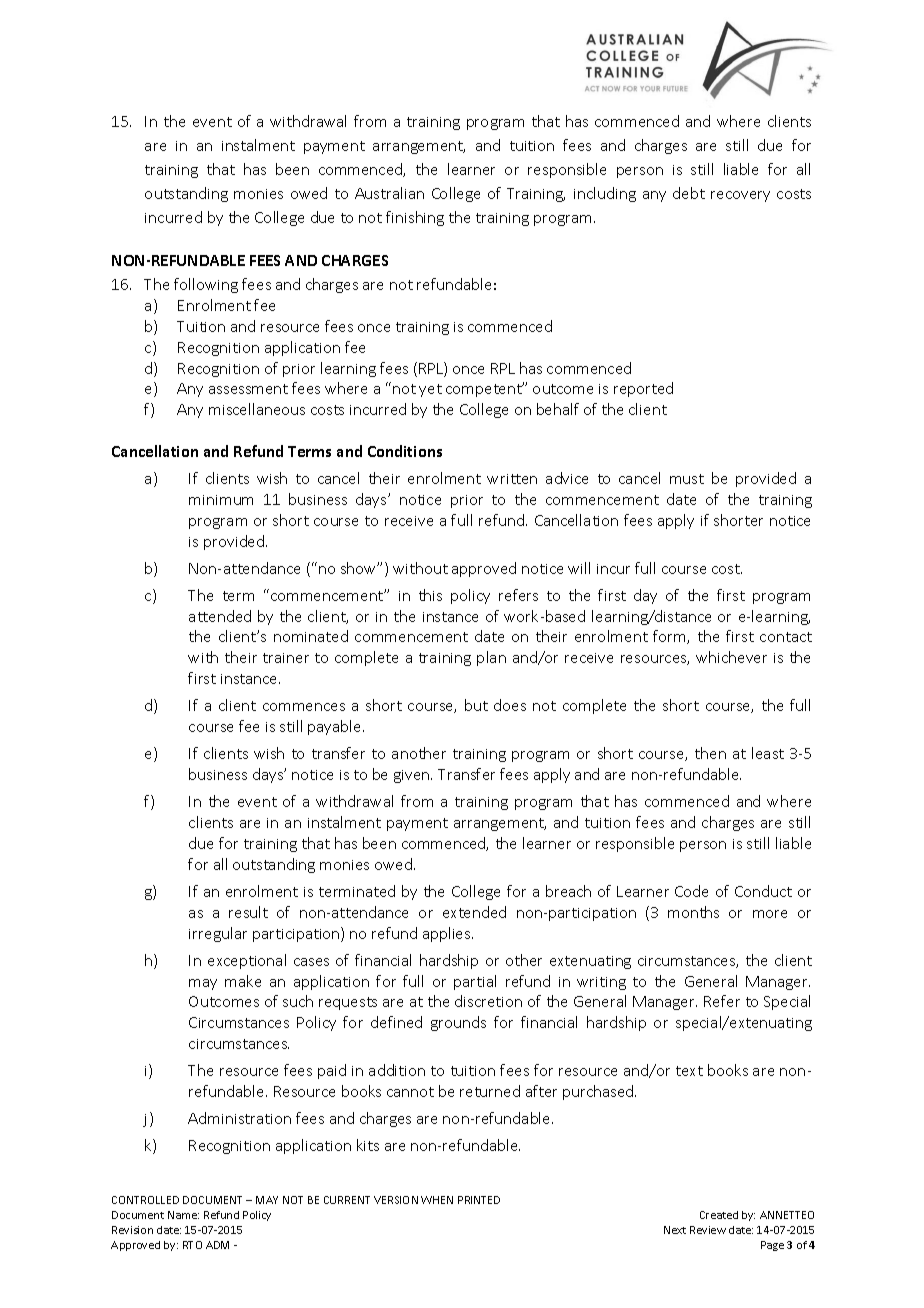 The image size is (924, 1308). Describe the element at coordinates (415, 218) in the image. I see `finishing` at that location.
